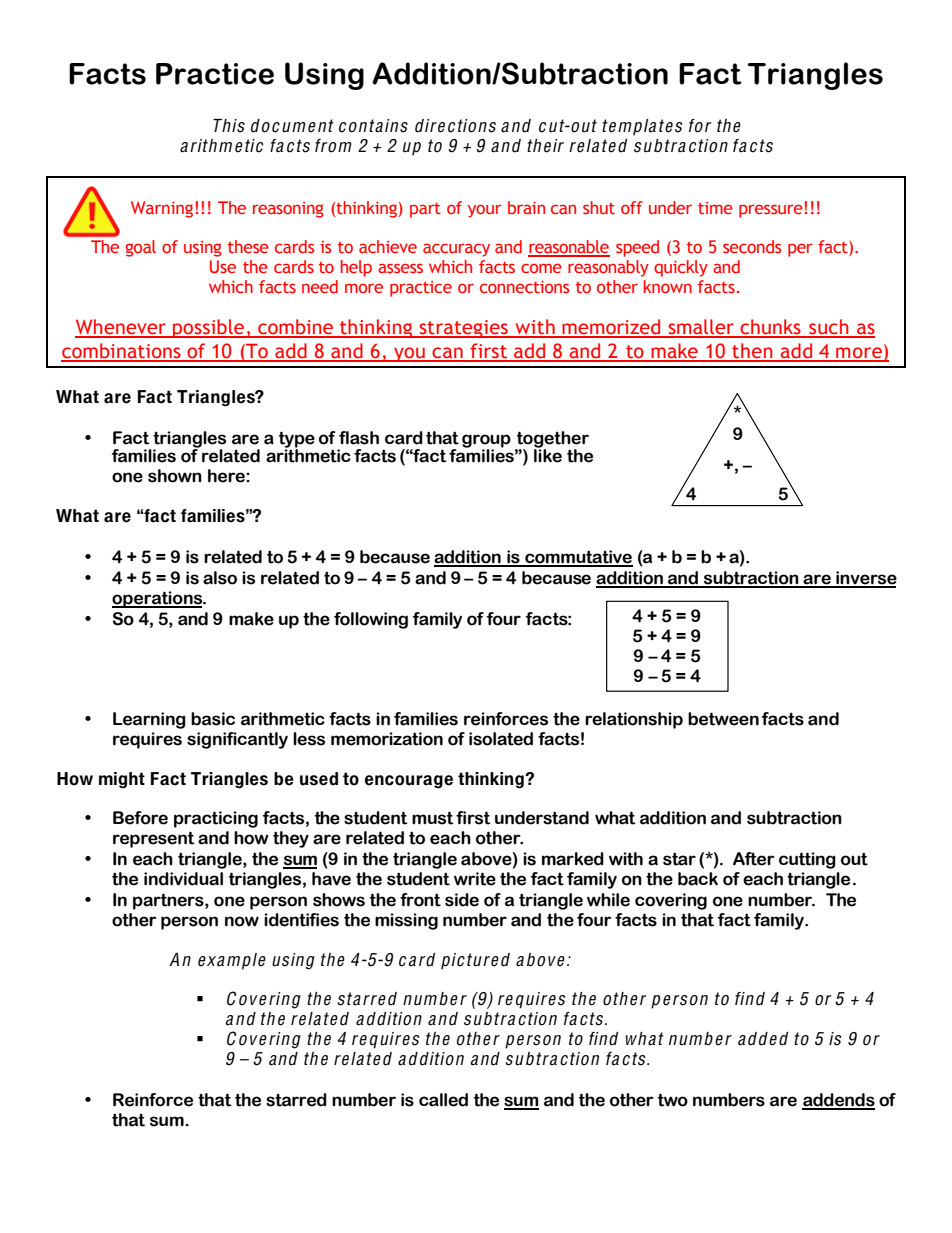 The image size is (952, 1233). Describe the element at coordinates (248, 246) in the screenshot. I see `these` at that location.
